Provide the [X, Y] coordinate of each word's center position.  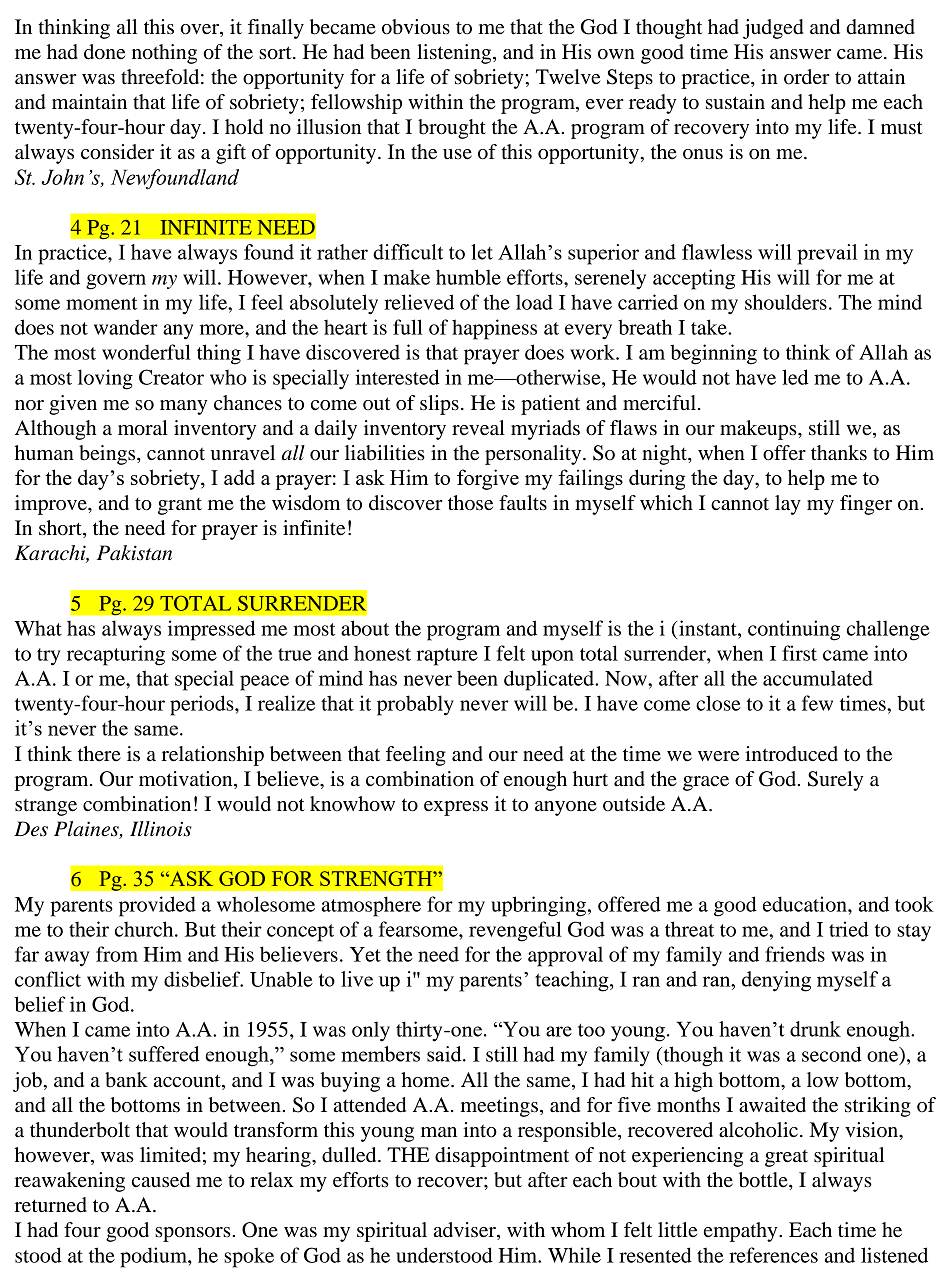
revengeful [515, 931]
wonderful [146, 352]
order [807, 77]
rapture [447, 657]
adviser [466, 1231]
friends [795, 954]
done [104, 52]
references [773, 1255]
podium [154, 1257]
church [145, 929]
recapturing [116, 655]
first [799, 653]
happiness [494, 329]
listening [455, 54]
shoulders [786, 302]
